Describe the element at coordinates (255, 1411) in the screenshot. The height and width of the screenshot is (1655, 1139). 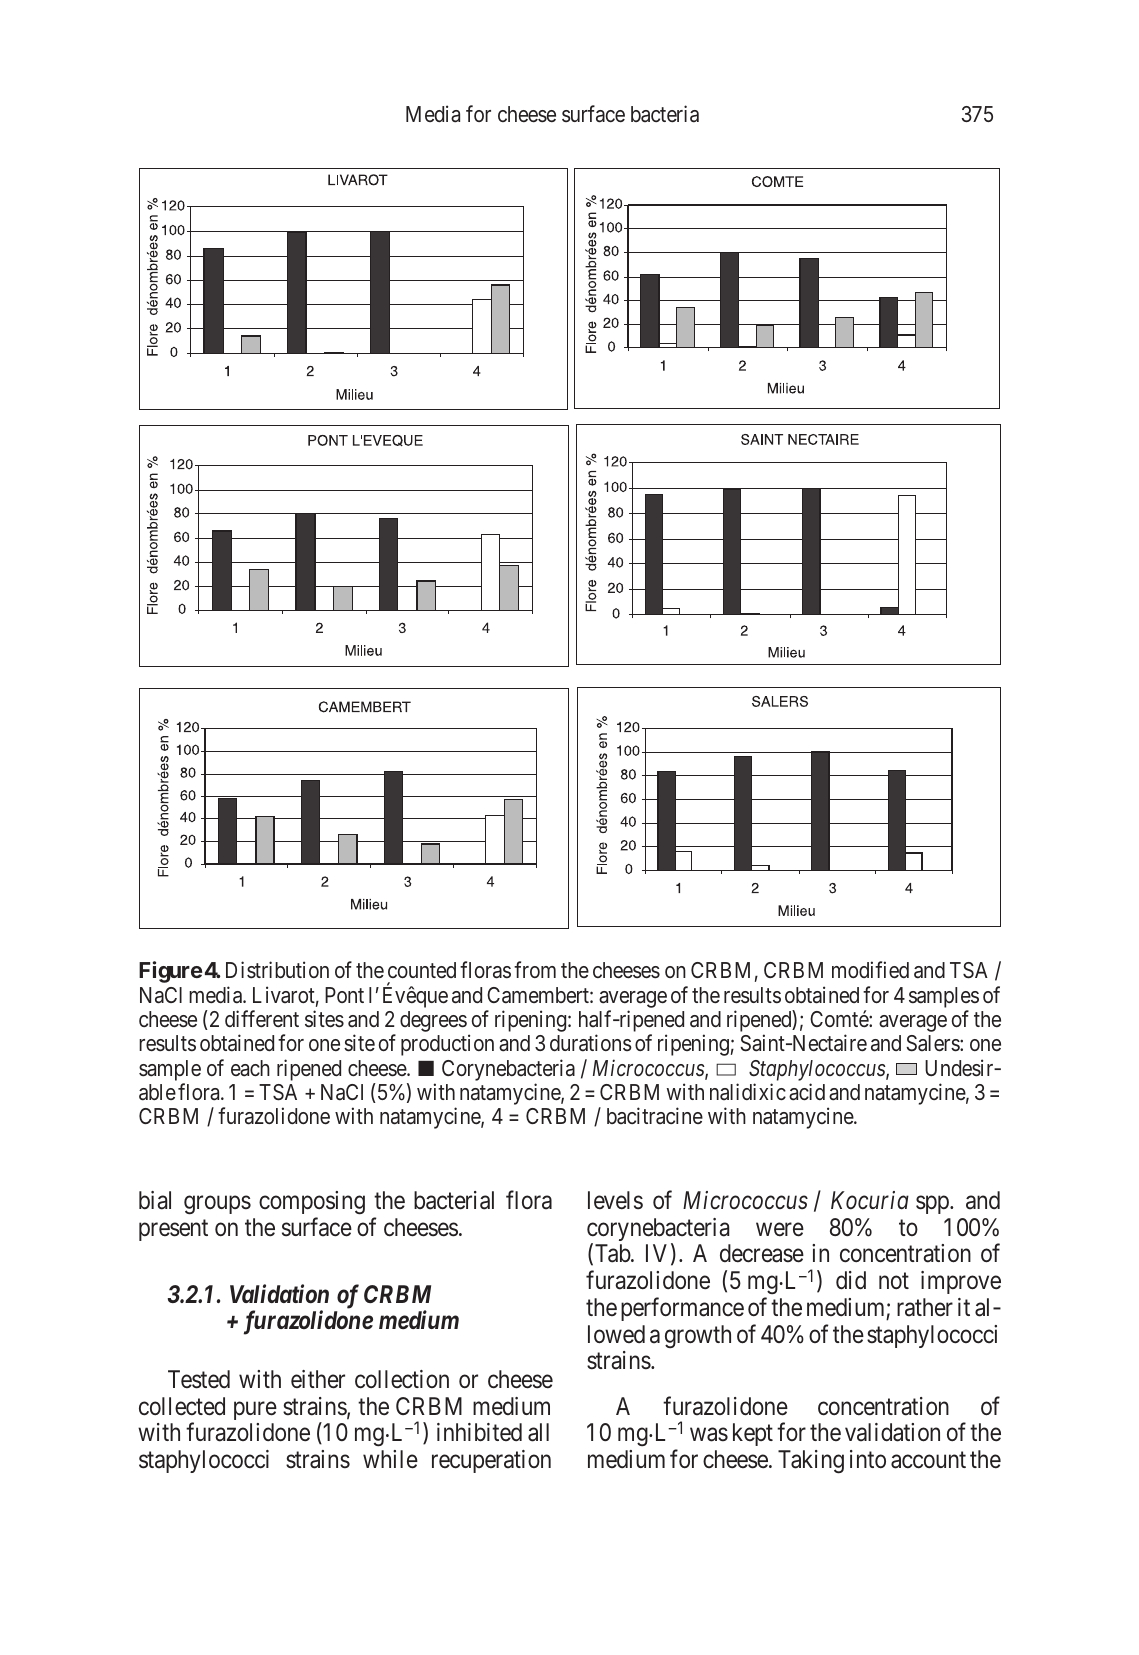
I see `pure` at that location.
